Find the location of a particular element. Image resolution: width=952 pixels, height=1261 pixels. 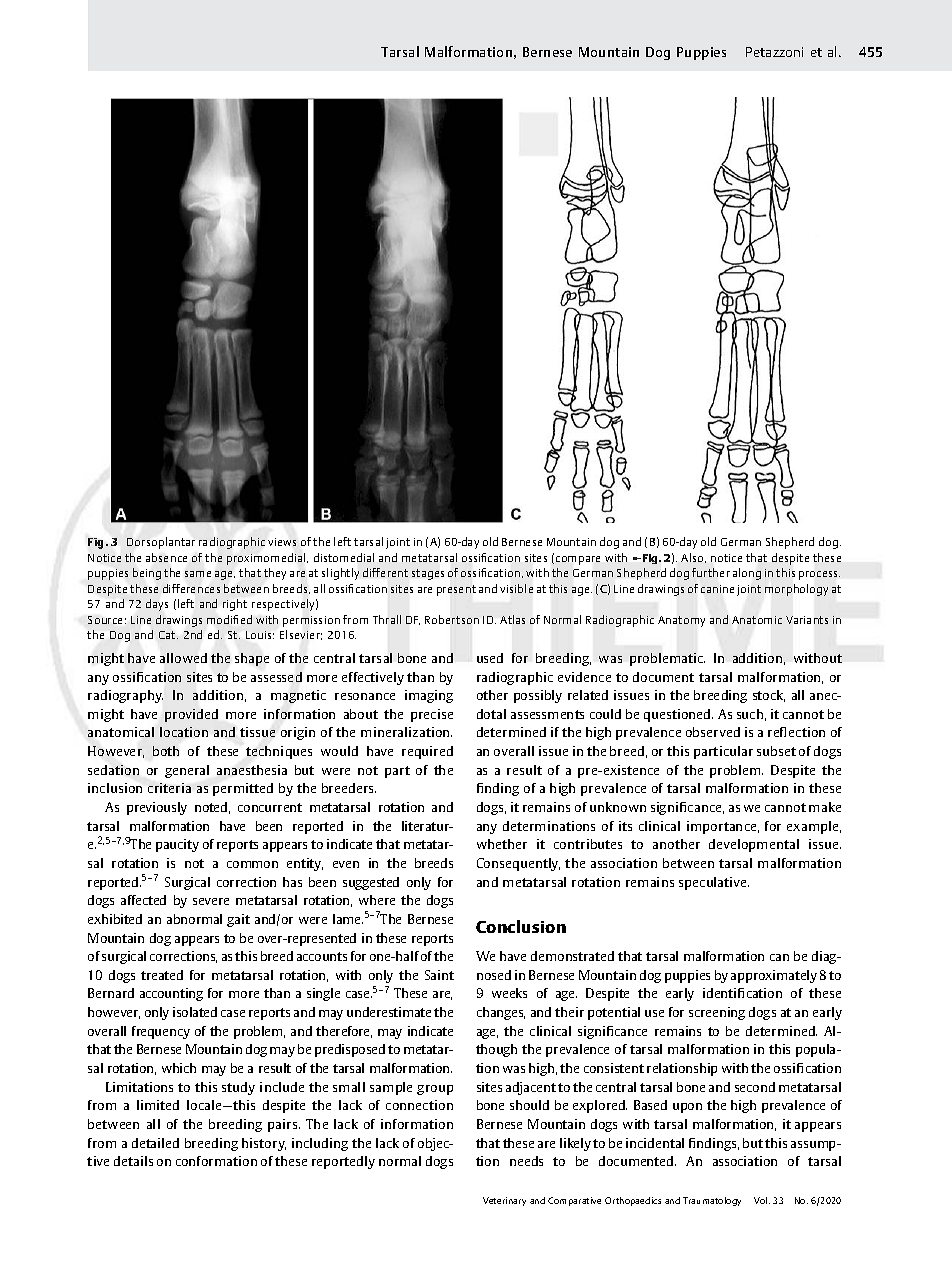

detailed is located at coordinates (155, 1143).
